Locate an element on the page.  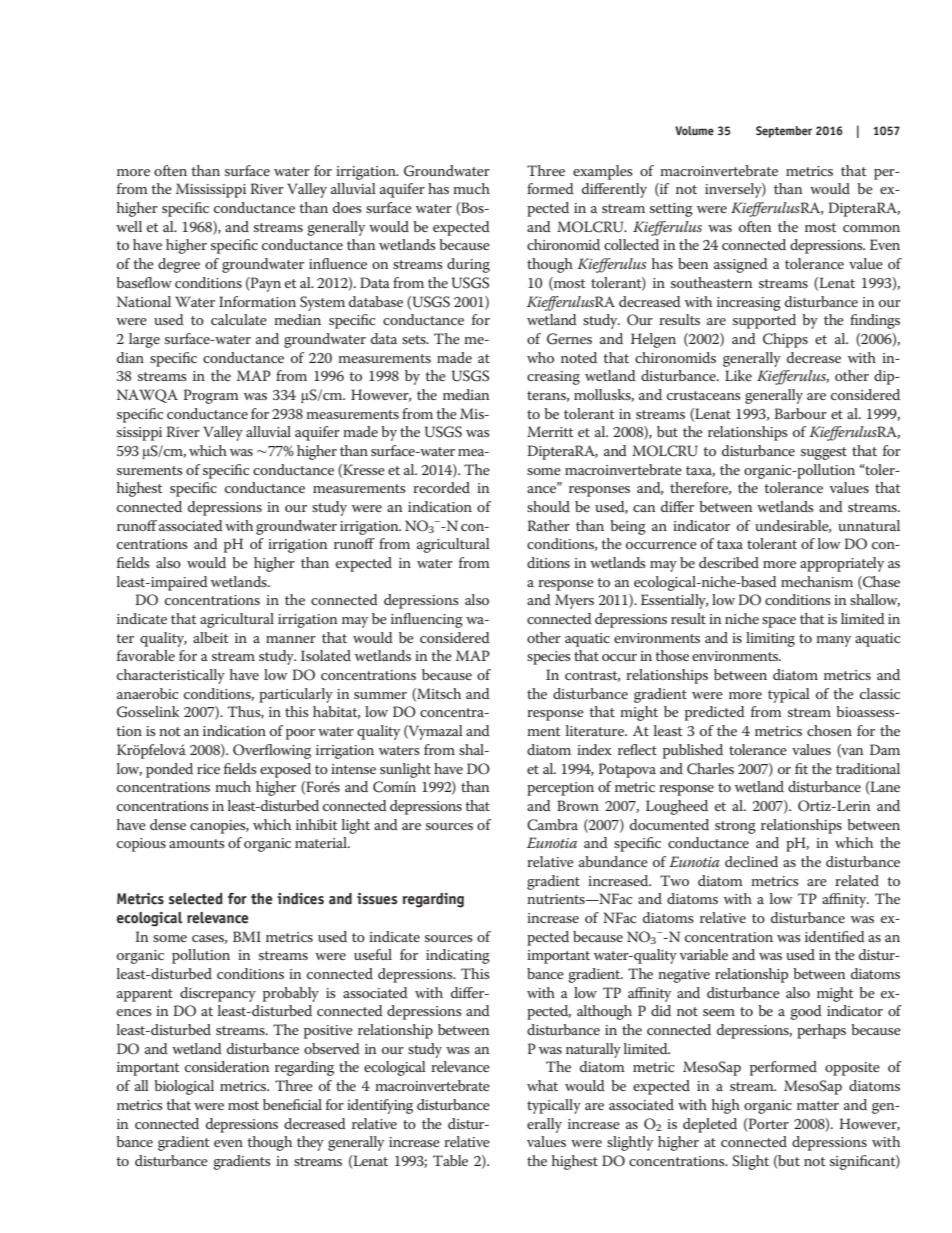
what is located at coordinates (542, 1085).
